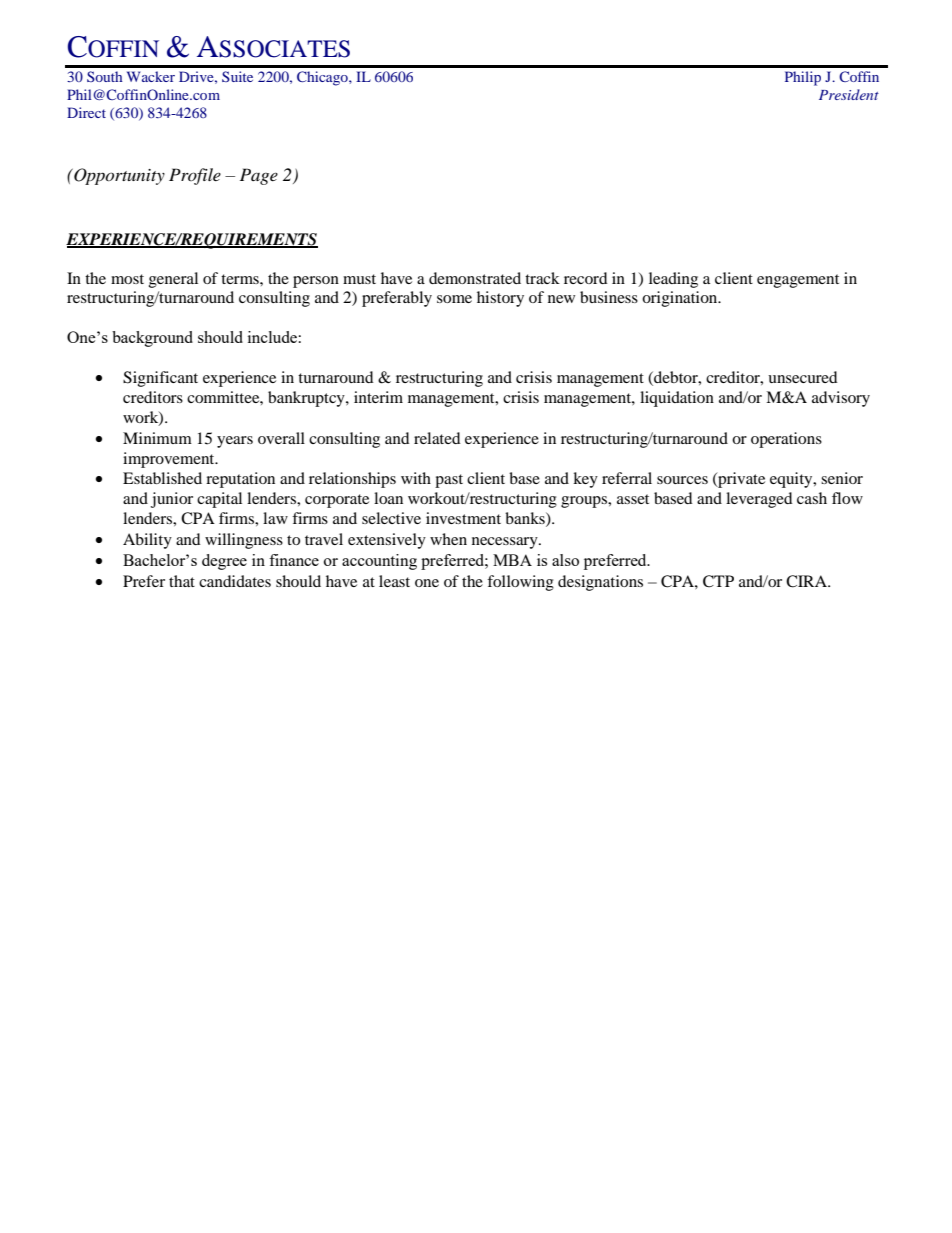 This screenshot has height=1233, width=952. Describe the element at coordinates (798, 281) in the screenshot. I see `engagement` at that location.
